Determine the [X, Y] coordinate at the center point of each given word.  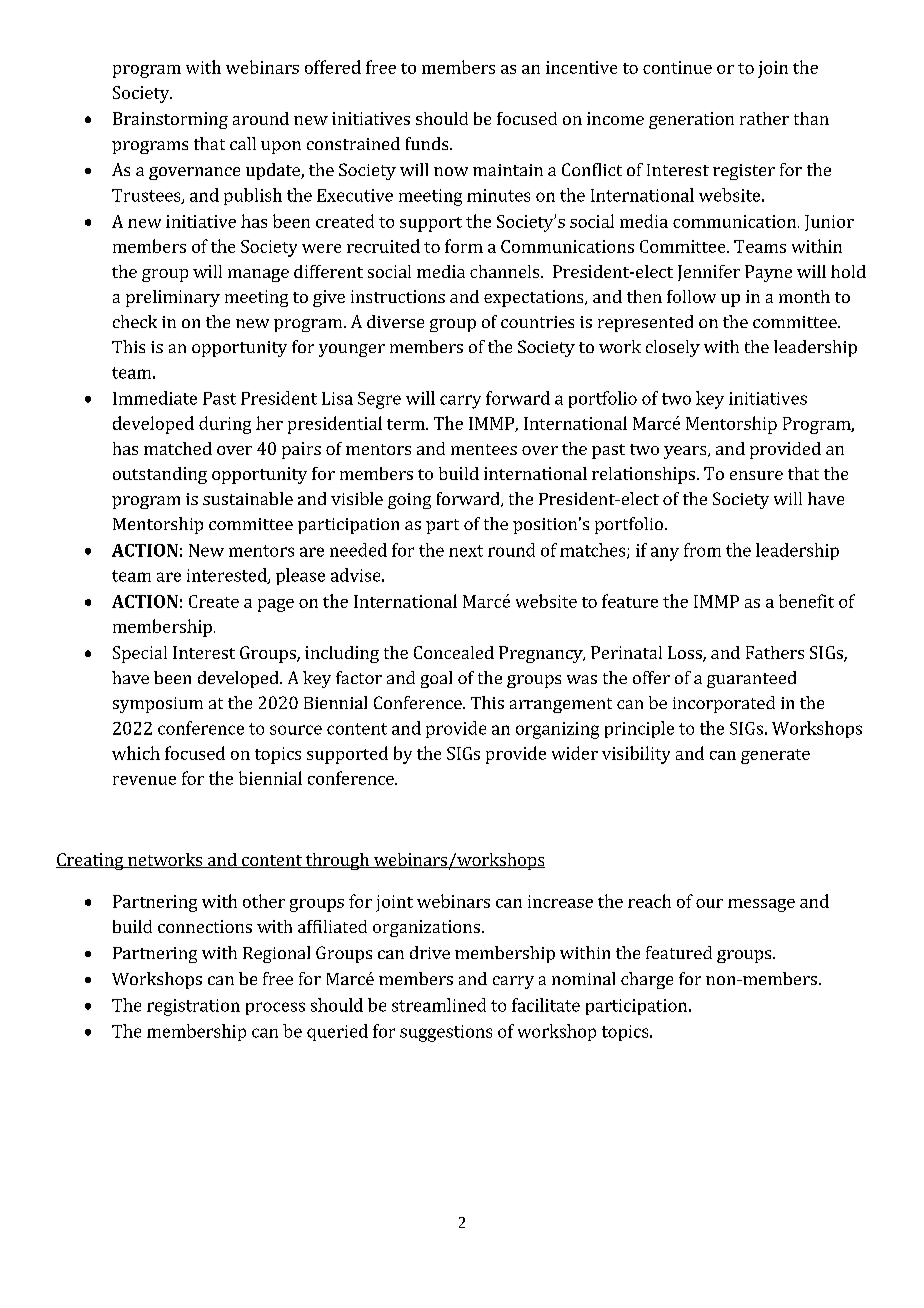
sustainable [248, 498]
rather [764, 118]
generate [775, 756]
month [804, 296]
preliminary [173, 298]
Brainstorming [170, 120]
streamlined [439, 1005]
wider [575, 753]
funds [428, 143]
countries [537, 322]
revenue [144, 780]
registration [193, 1007]
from [702, 550]
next [466, 551]
